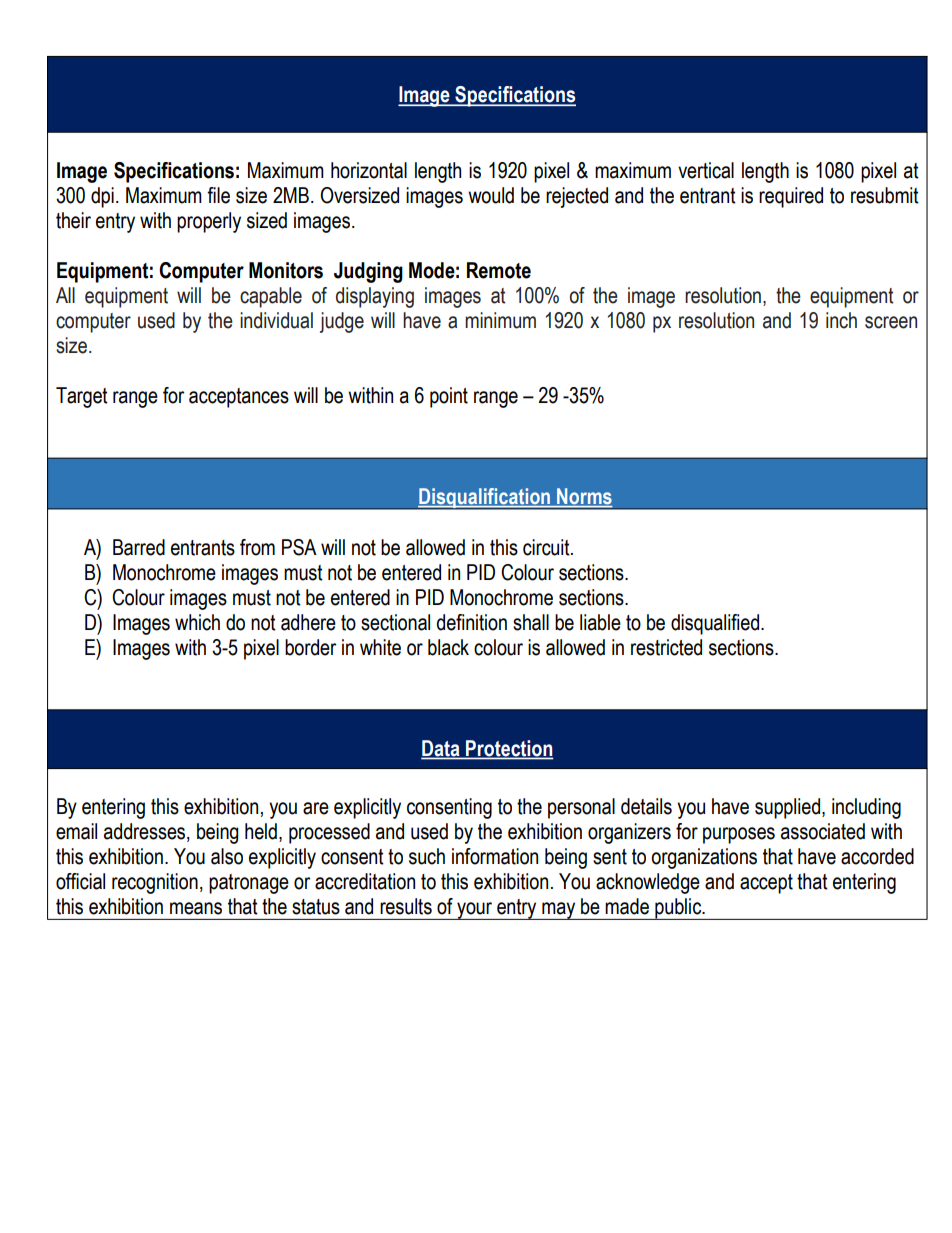 The width and height of the image is (952, 1233). Describe the element at coordinates (491, 195) in the image. I see `would` at that location.
